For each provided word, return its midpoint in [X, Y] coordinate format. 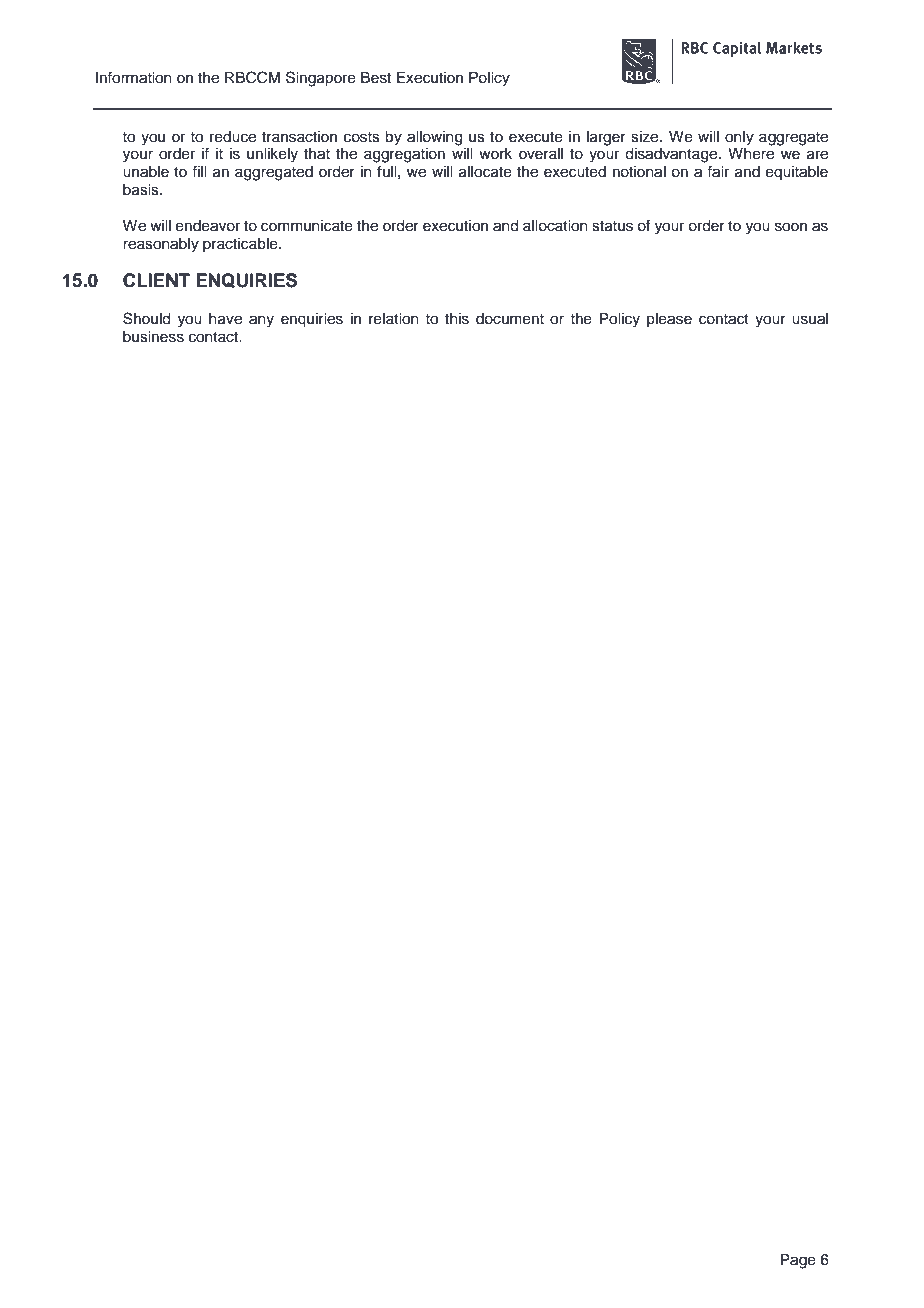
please [669, 320]
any [261, 321]
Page [798, 1261]
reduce [233, 137]
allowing [434, 138]
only [739, 138]
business [153, 337]
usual [810, 319]
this [457, 319]
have [225, 319]
